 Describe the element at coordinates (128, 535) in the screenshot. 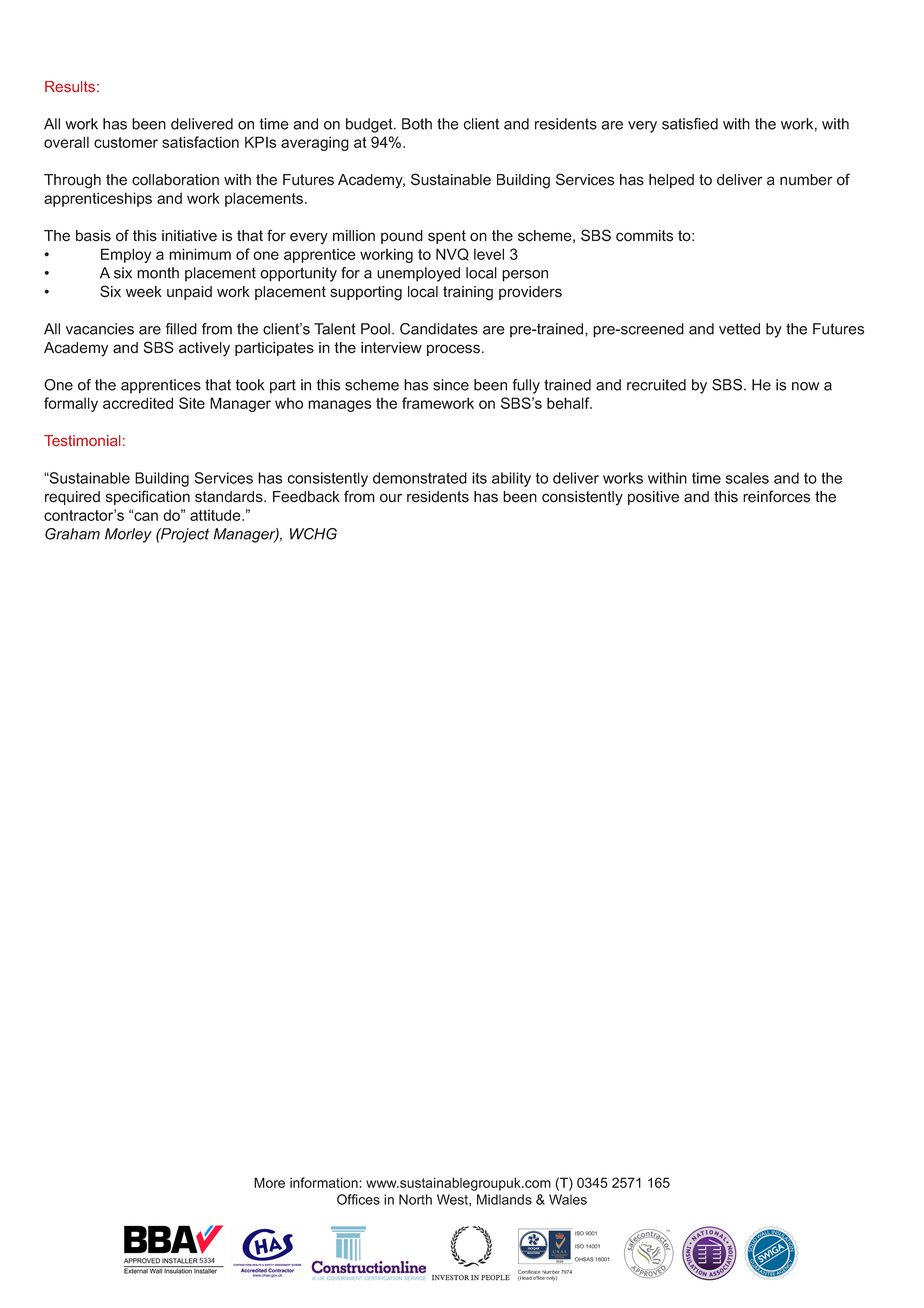

I see `Morley` at that location.
